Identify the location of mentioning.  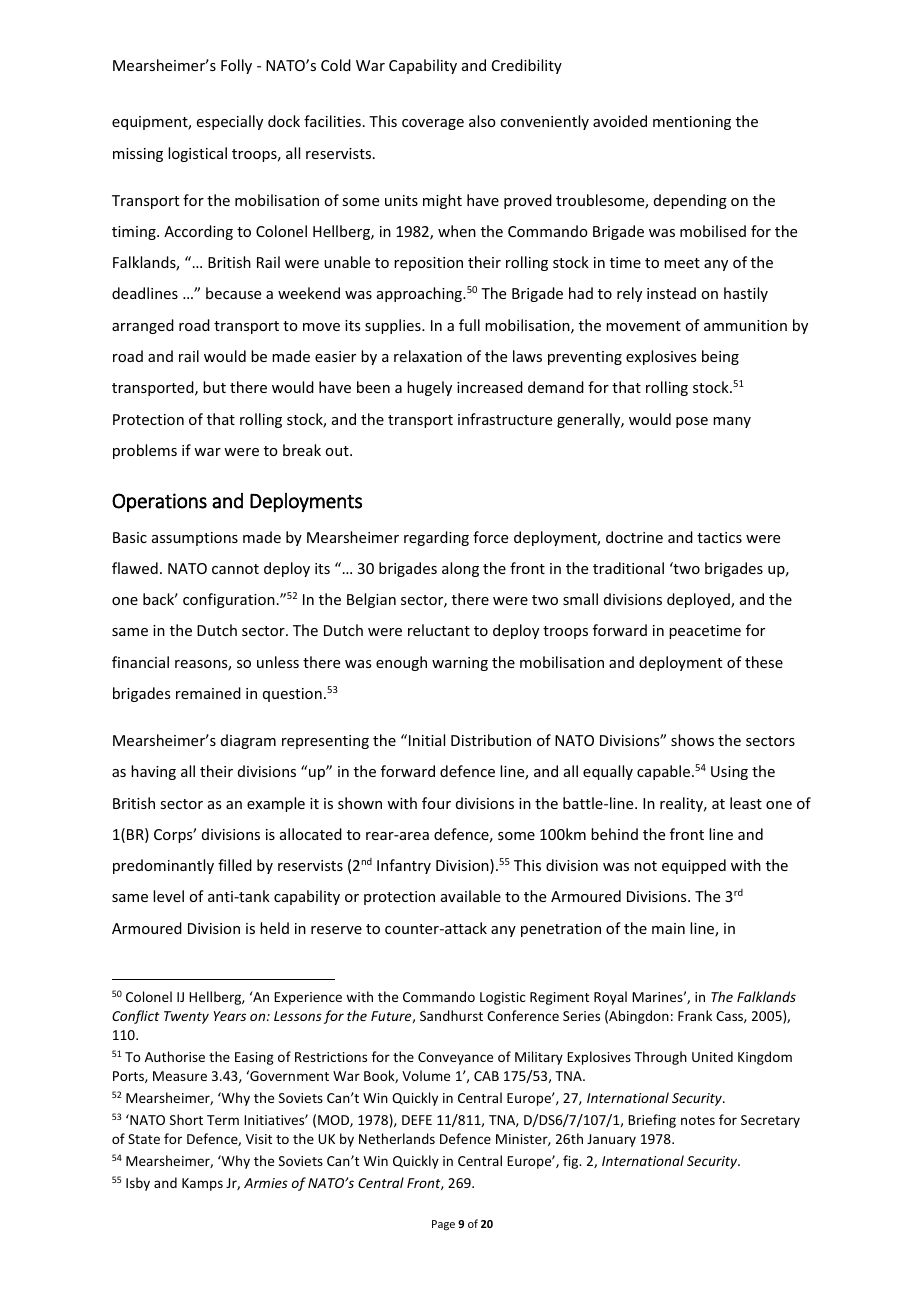
(692, 123).
